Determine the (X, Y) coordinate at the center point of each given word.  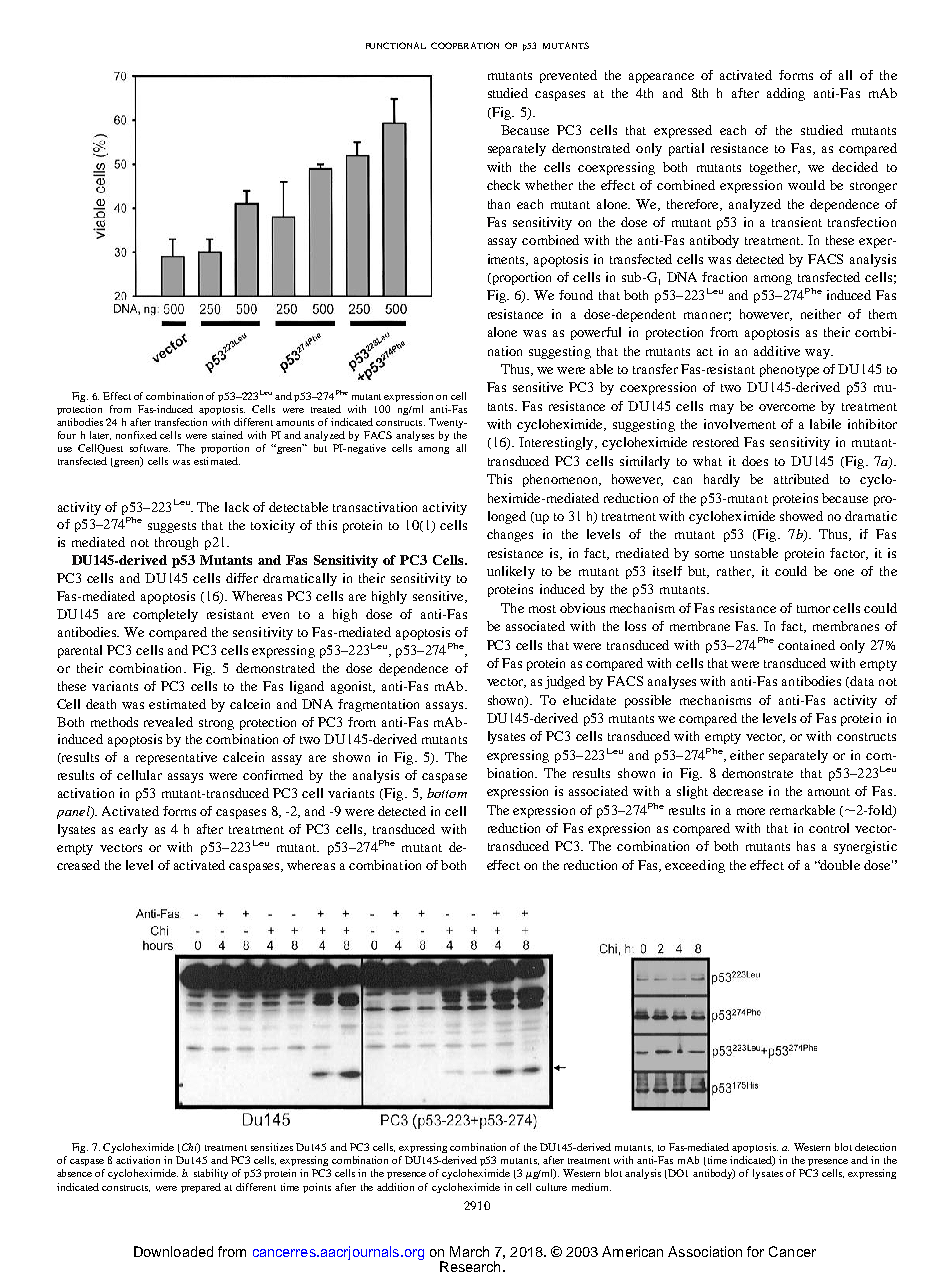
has (806, 846)
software (150, 448)
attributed (801, 479)
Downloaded (173, 1251)
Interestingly (557, 443)
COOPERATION (465, 45)
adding (786, 94)
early (133, 830)
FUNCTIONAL (396, 45)
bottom (447, 793)
